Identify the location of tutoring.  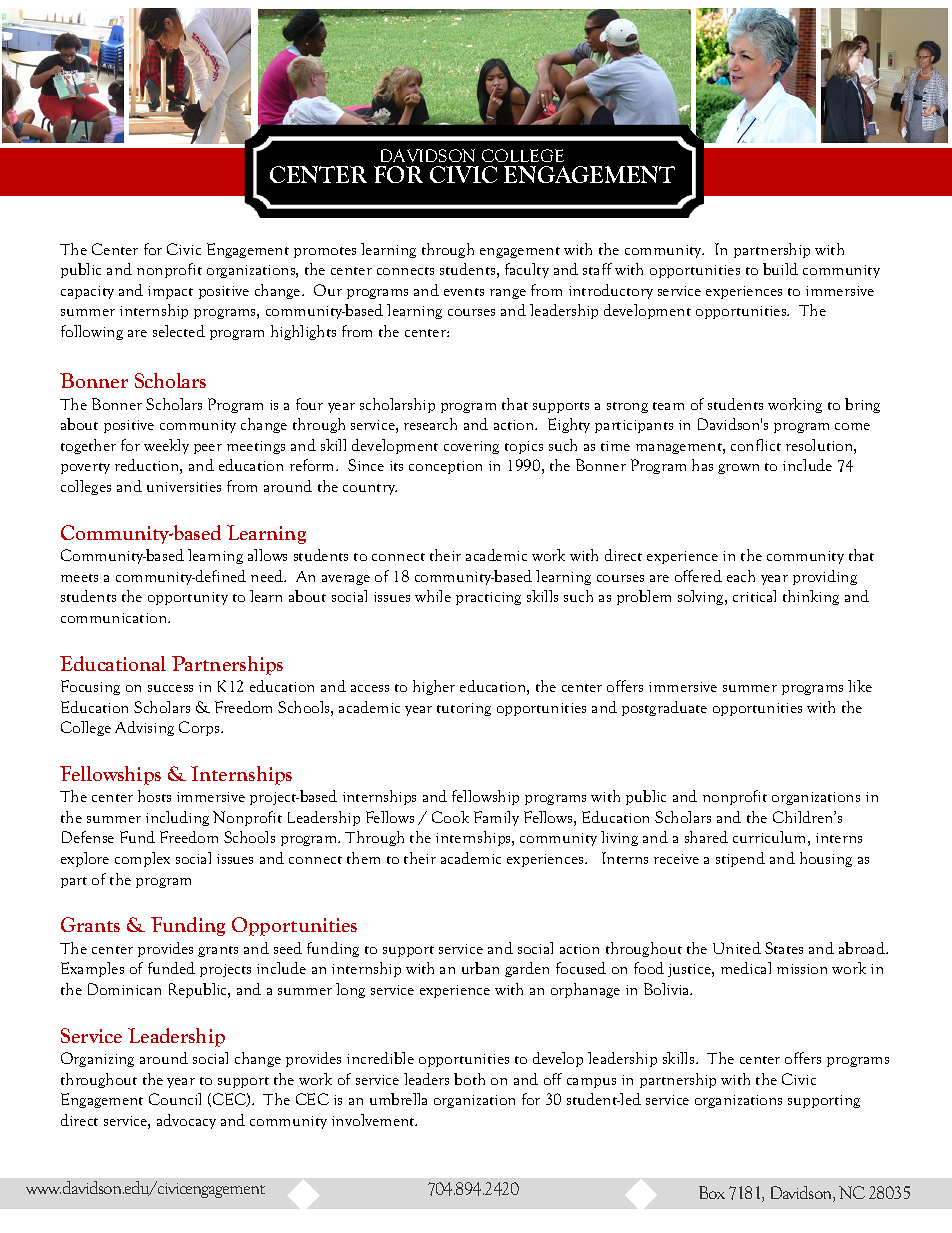
(464, 709).
